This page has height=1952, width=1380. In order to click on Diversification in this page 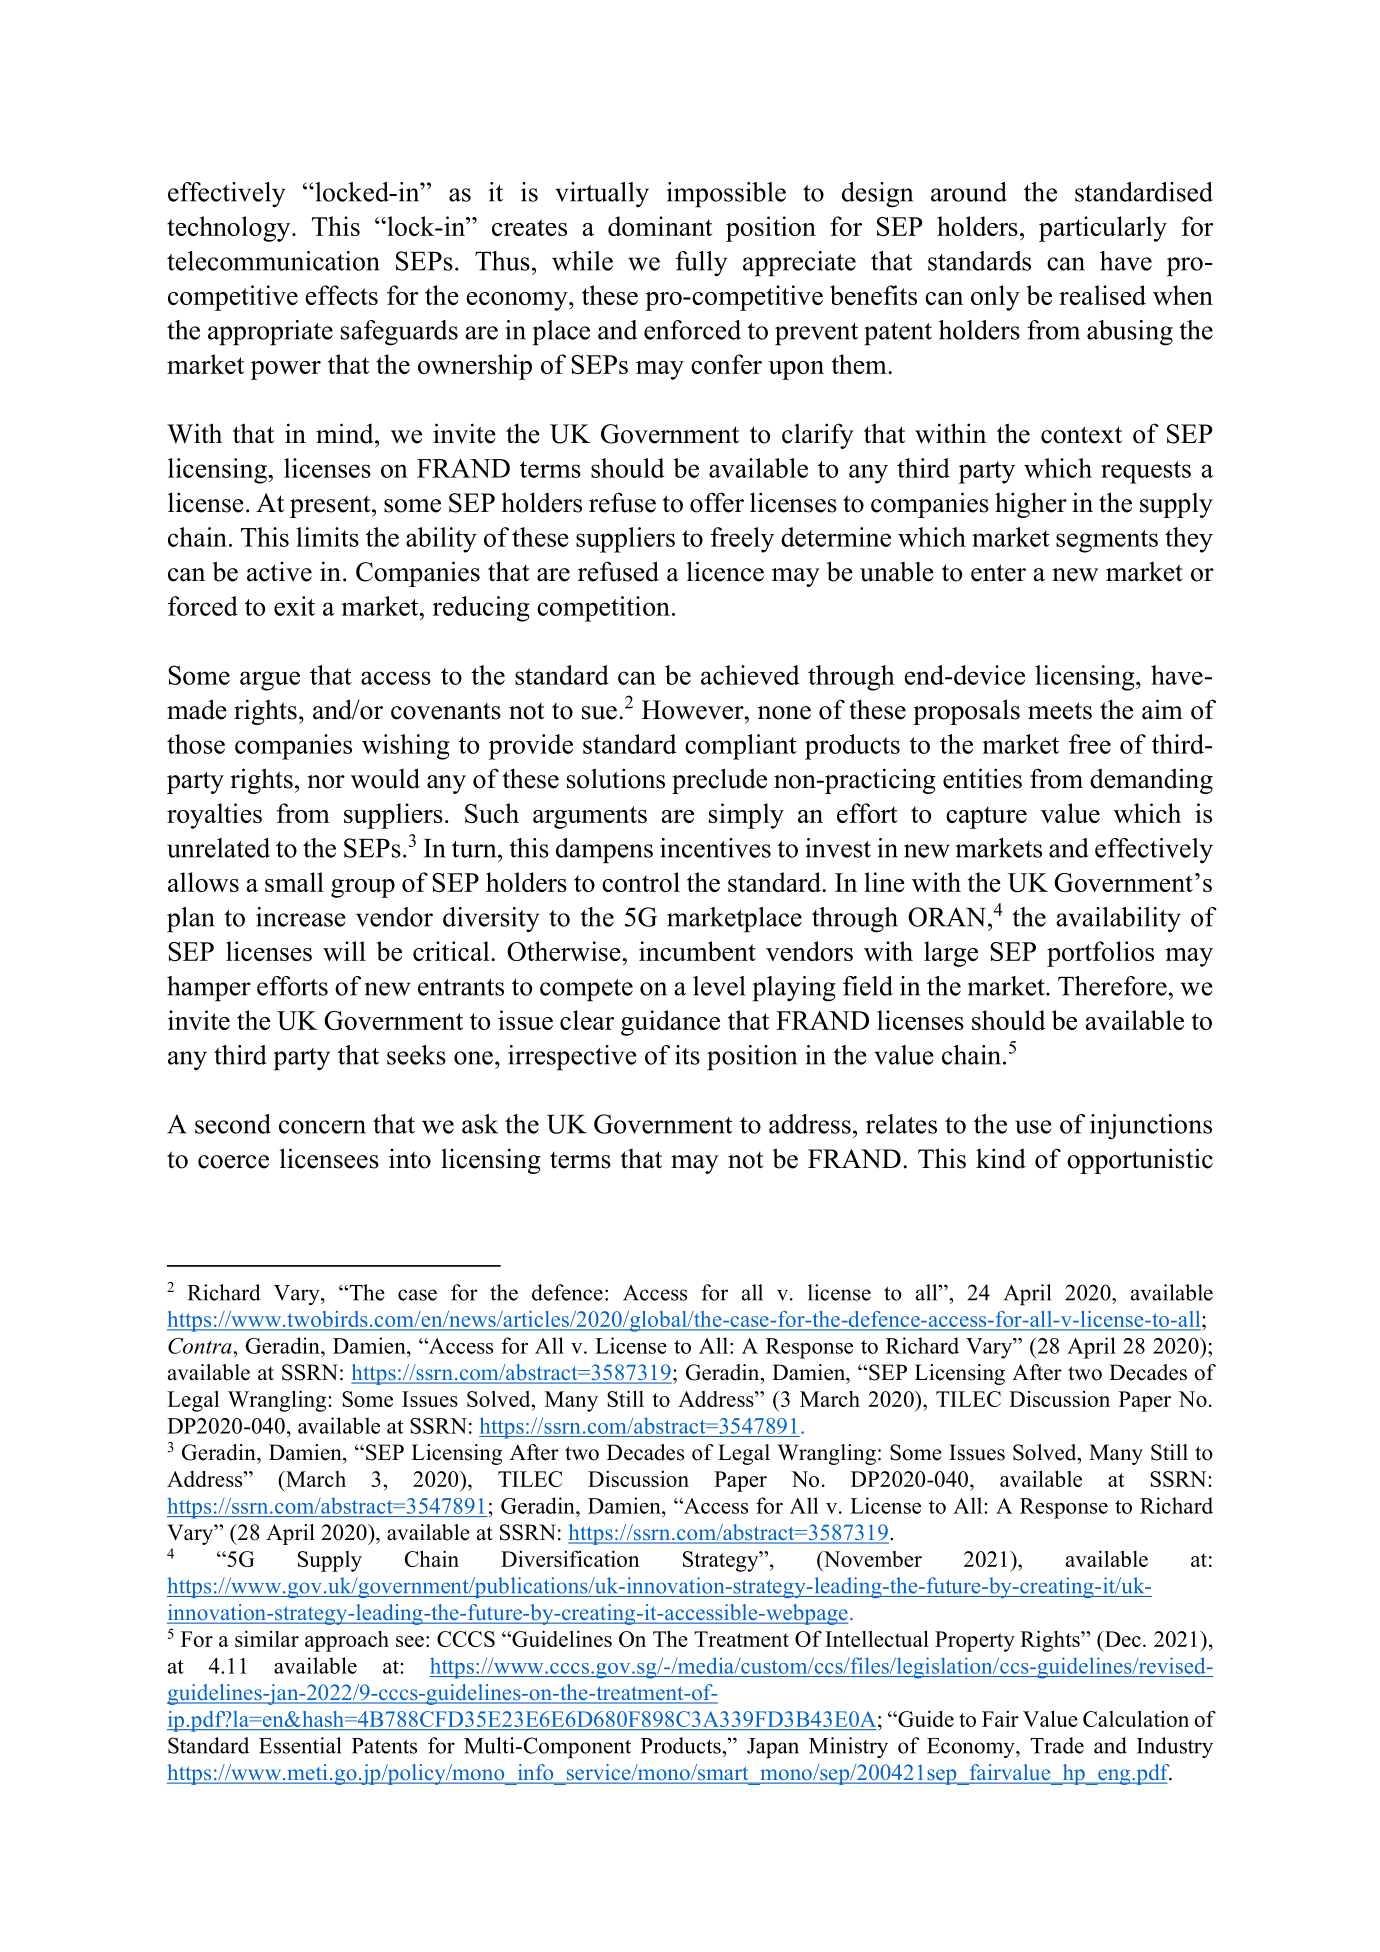, I will do `click(570, 1558)`.
